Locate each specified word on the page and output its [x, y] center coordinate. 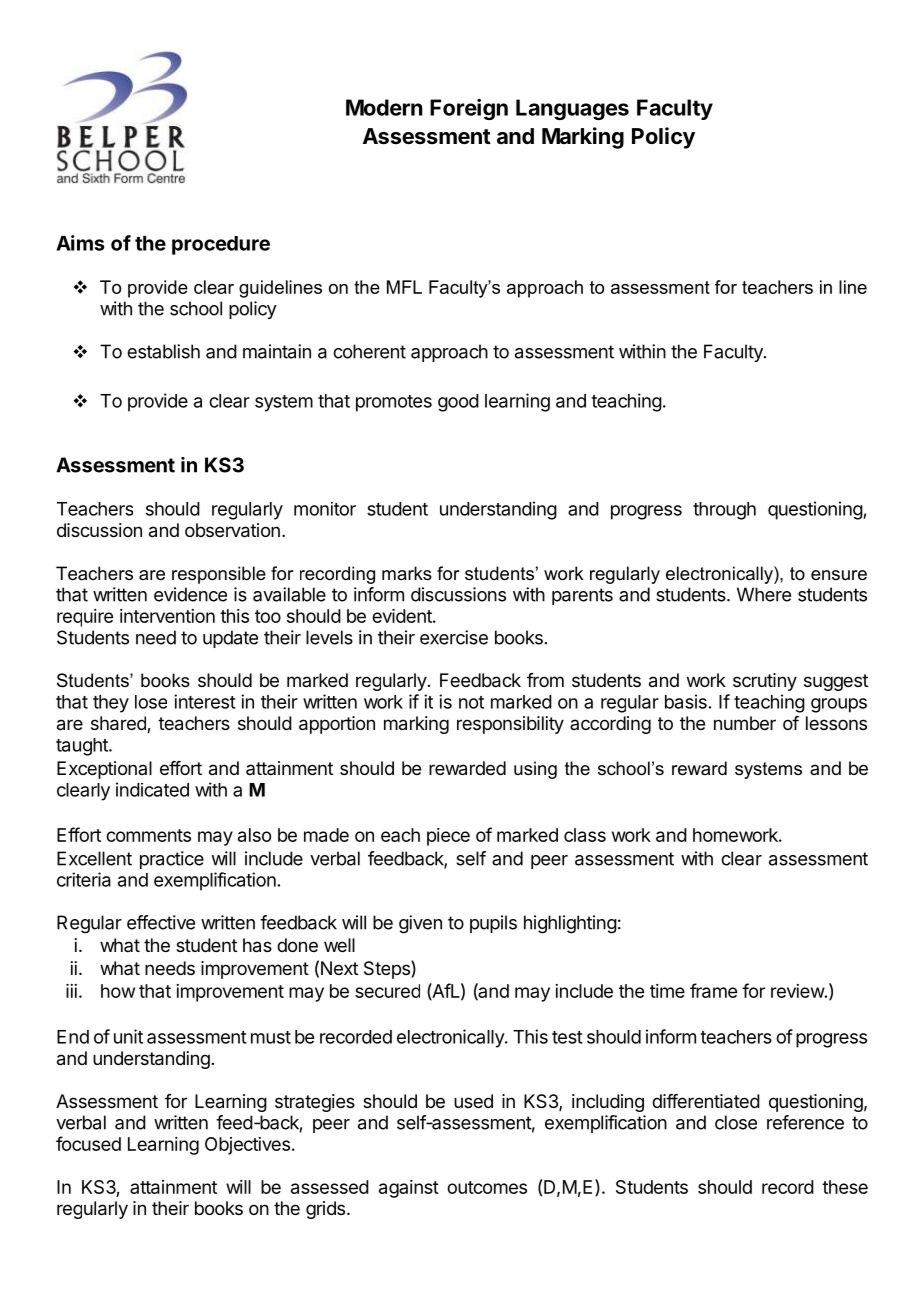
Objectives [247, 1146]
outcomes [487, 1187]
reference [805, 1122]
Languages [572, 109]
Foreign [469, 109]
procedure [221, 245]
